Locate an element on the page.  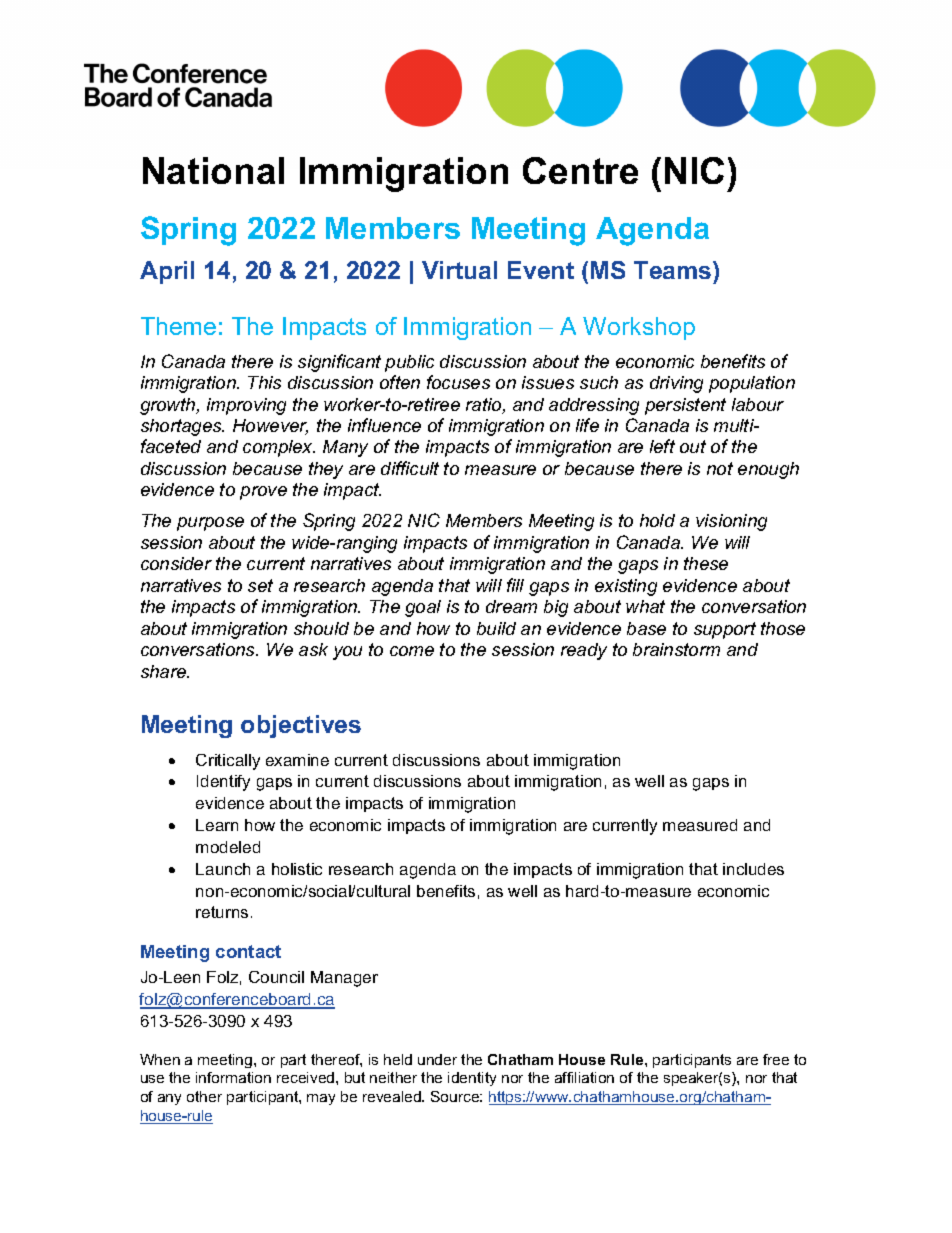
Virtual is located at coordinates (459, 270).
